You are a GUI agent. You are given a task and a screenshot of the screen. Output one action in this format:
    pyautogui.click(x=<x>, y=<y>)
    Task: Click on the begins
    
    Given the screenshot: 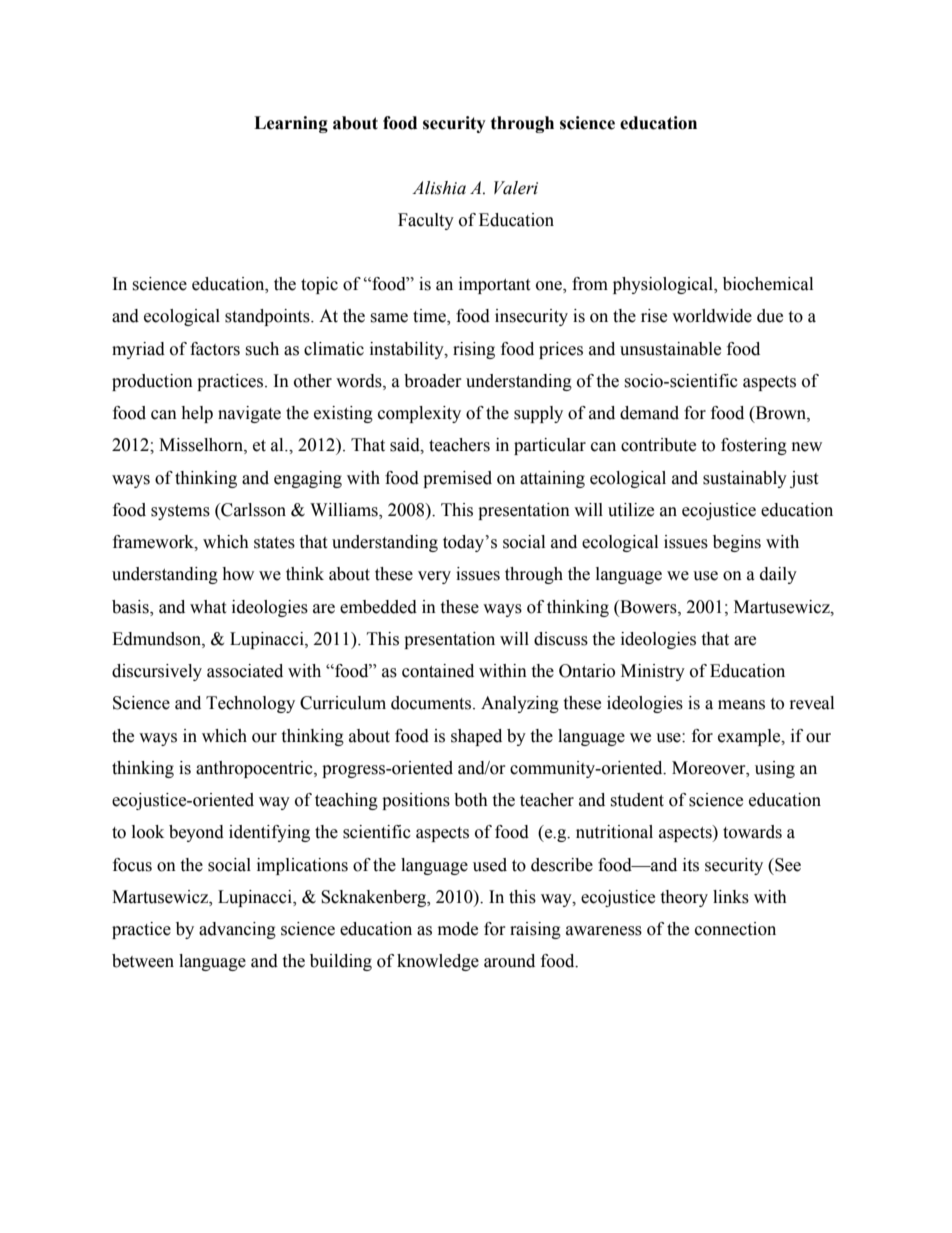 What is the action you would take?
    pyautogui.click(x=737, y=543)
